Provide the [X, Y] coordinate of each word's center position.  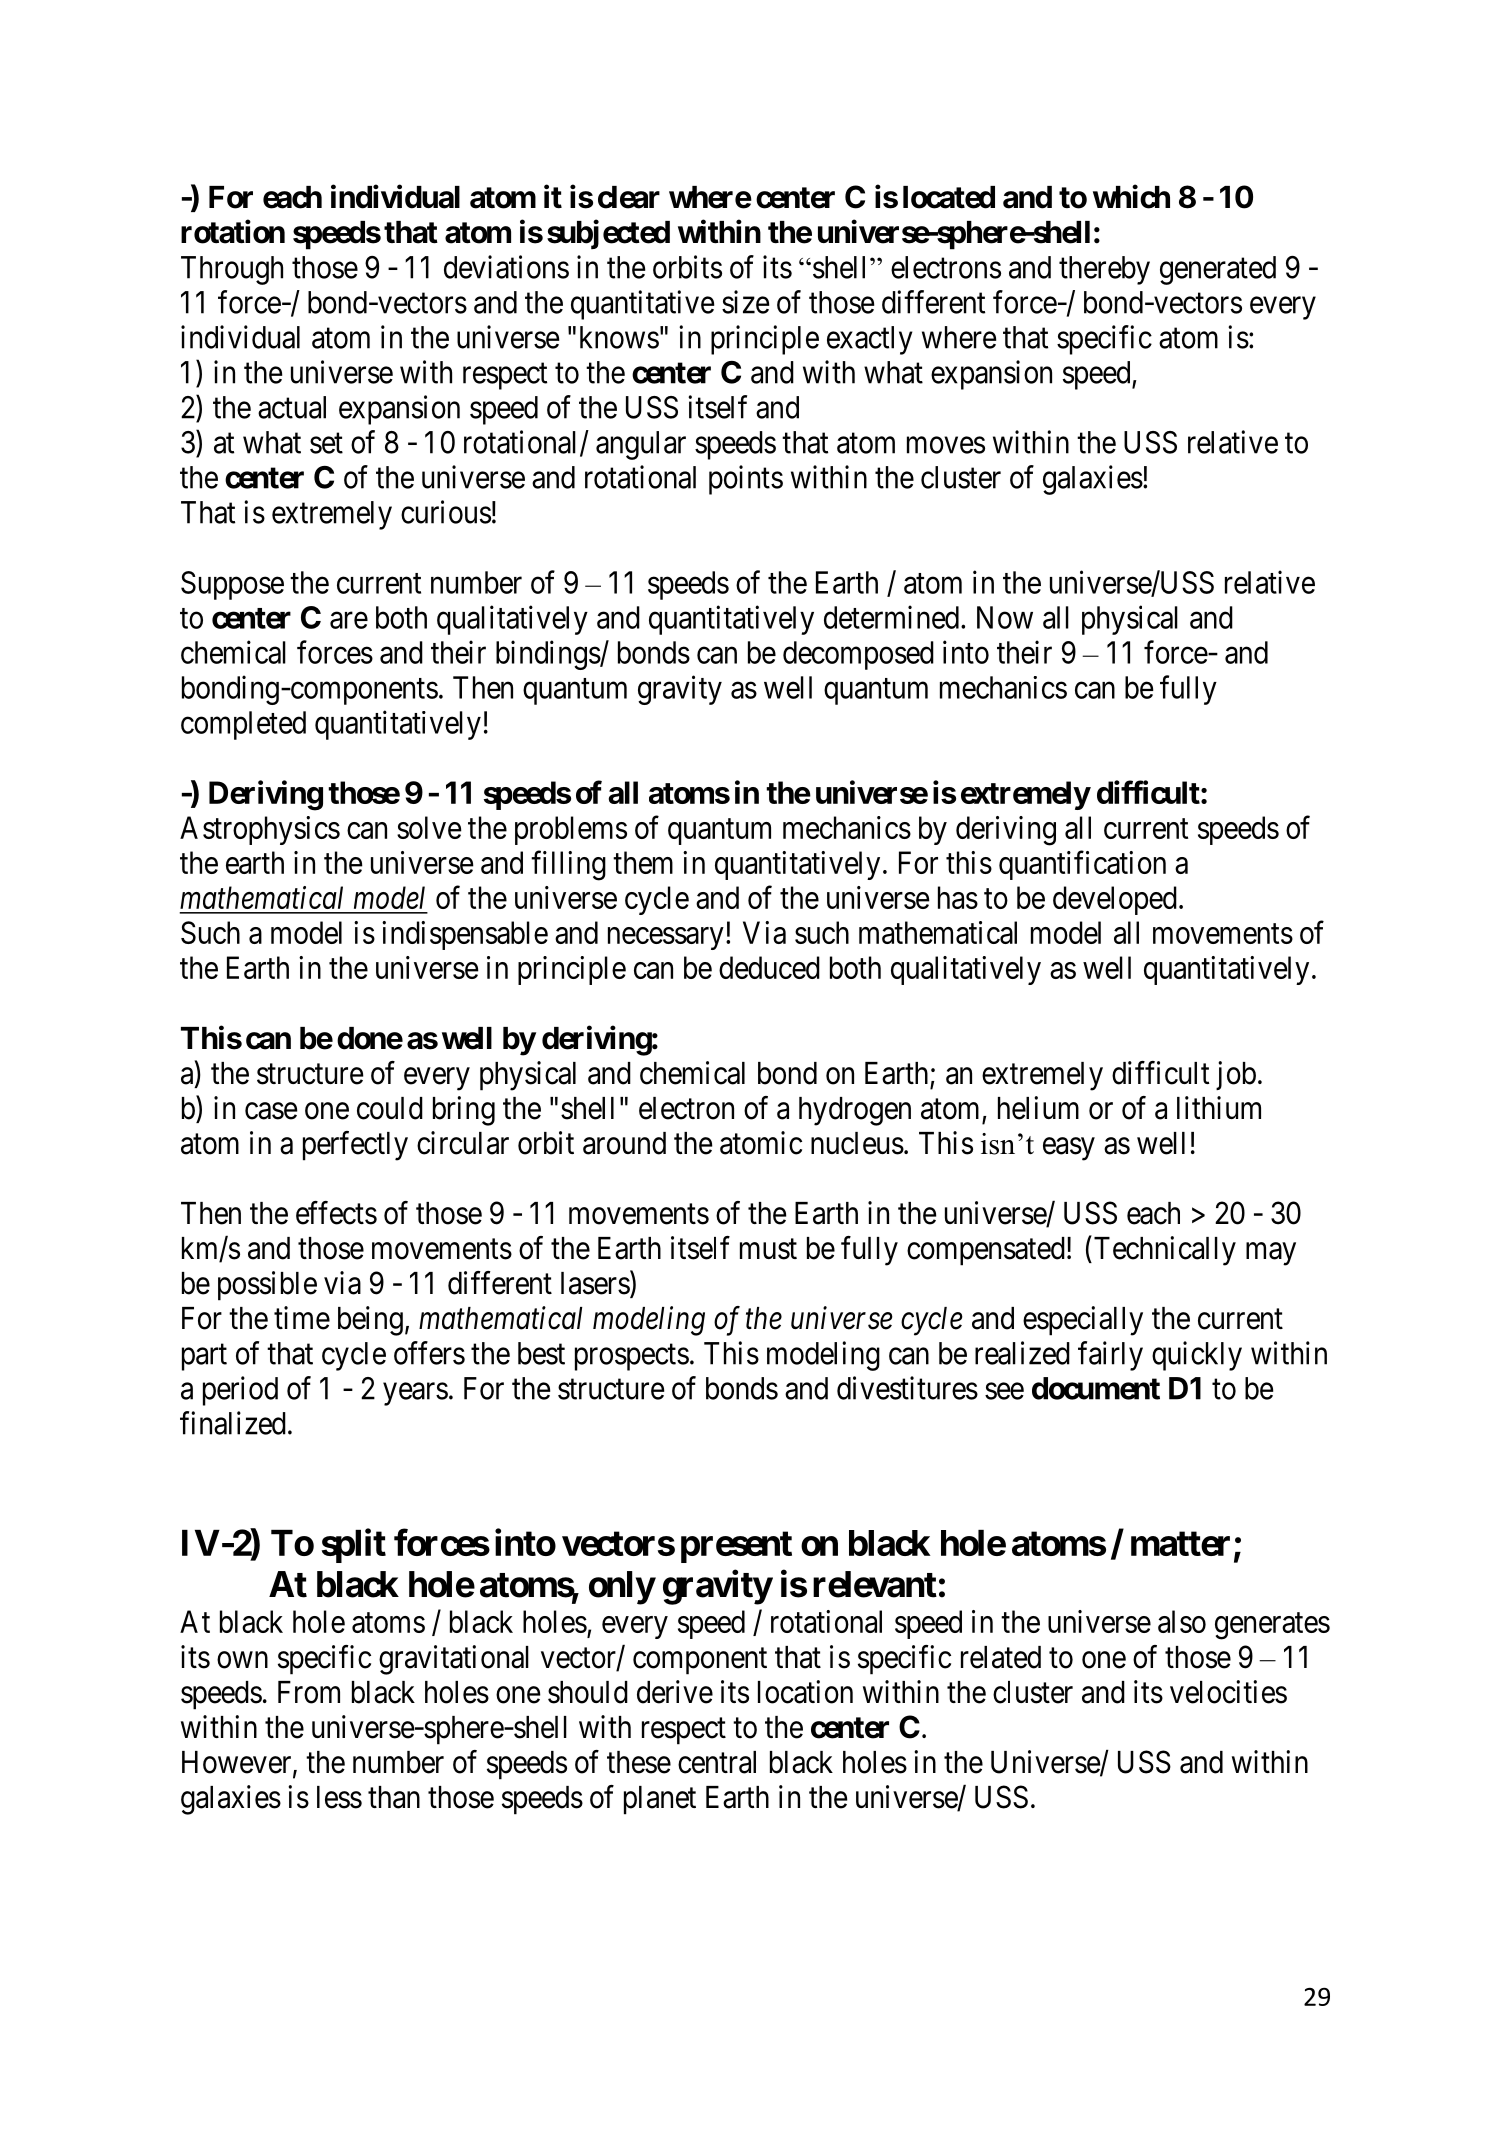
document [1096, 1388]
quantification [1082, 865]
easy [1069, 1149]
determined [891, 617]
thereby [1104, 270]
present [736, 1547]
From [309, 1692]
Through [232, 270]
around [624, 1143]
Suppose [232, 585]
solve [429, 827]
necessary [666, 938]
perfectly [355, 1146]
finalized [233, 1423]
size [745, 302]
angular [641, 445]
